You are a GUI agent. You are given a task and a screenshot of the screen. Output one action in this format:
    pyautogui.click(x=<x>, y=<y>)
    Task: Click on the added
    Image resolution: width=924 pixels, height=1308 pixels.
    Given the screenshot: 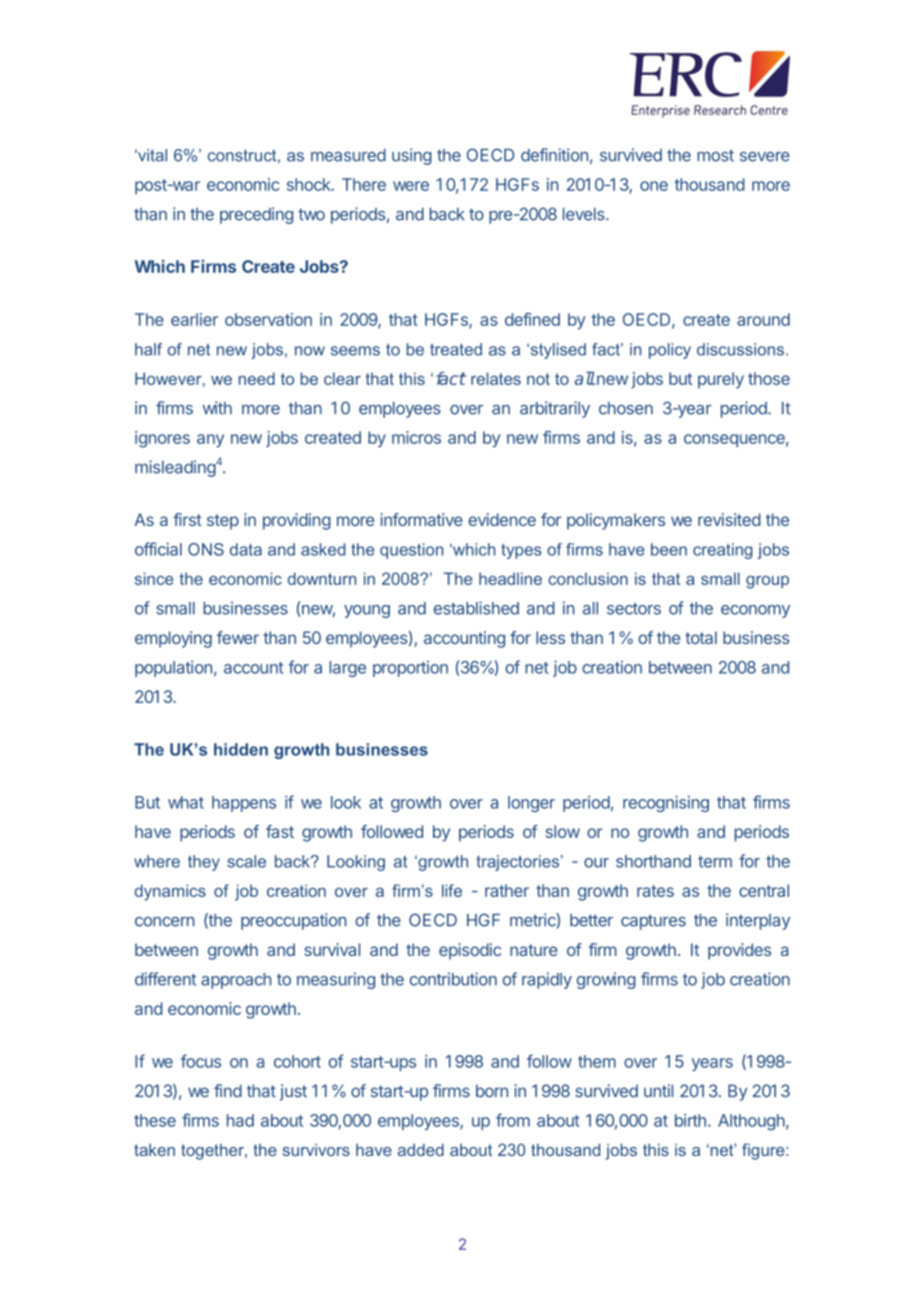 What is the action you would take?
    pyautogui.click(x=421, y=1149)
